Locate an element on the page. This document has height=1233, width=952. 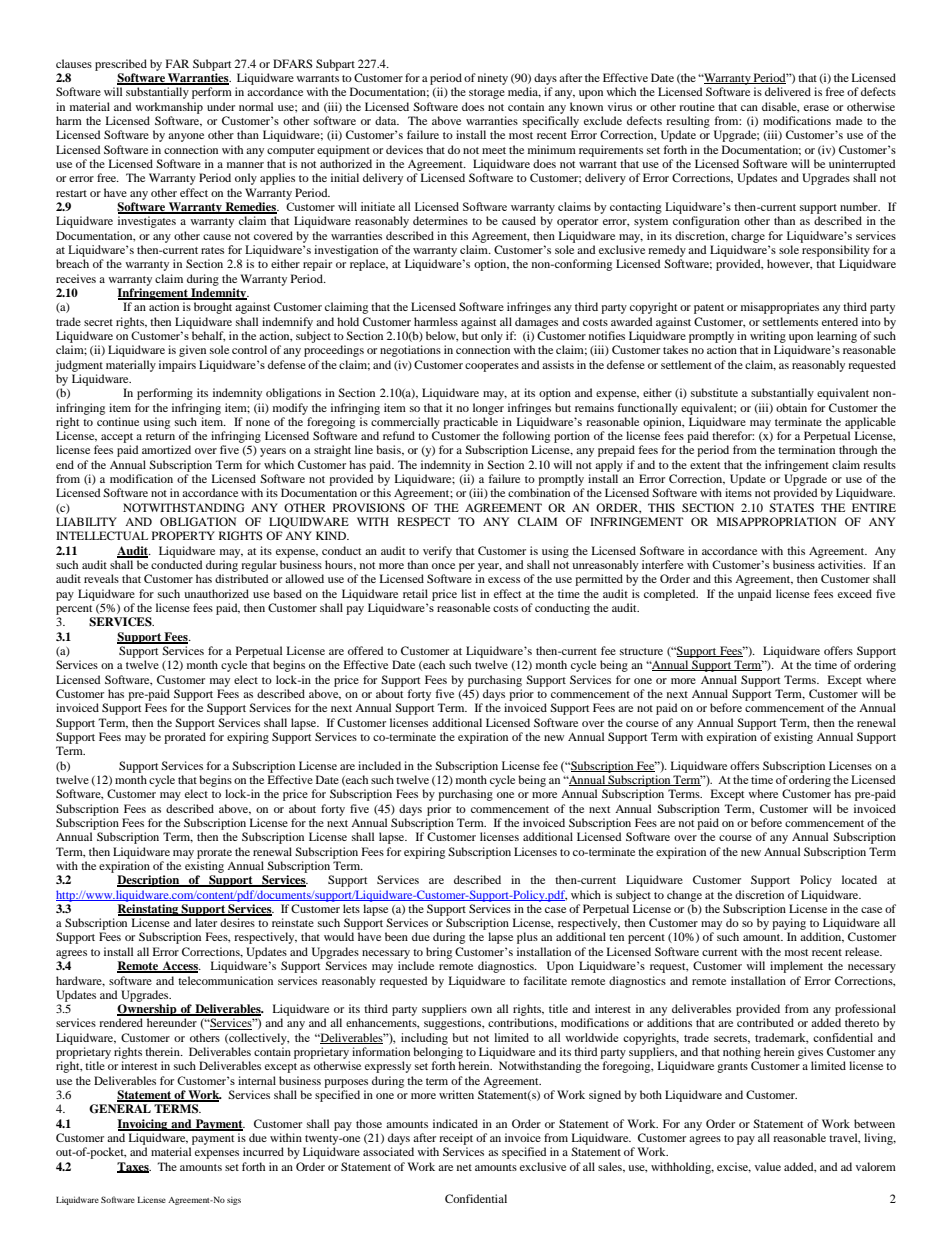
value is located at coordinates (768, 1166).
